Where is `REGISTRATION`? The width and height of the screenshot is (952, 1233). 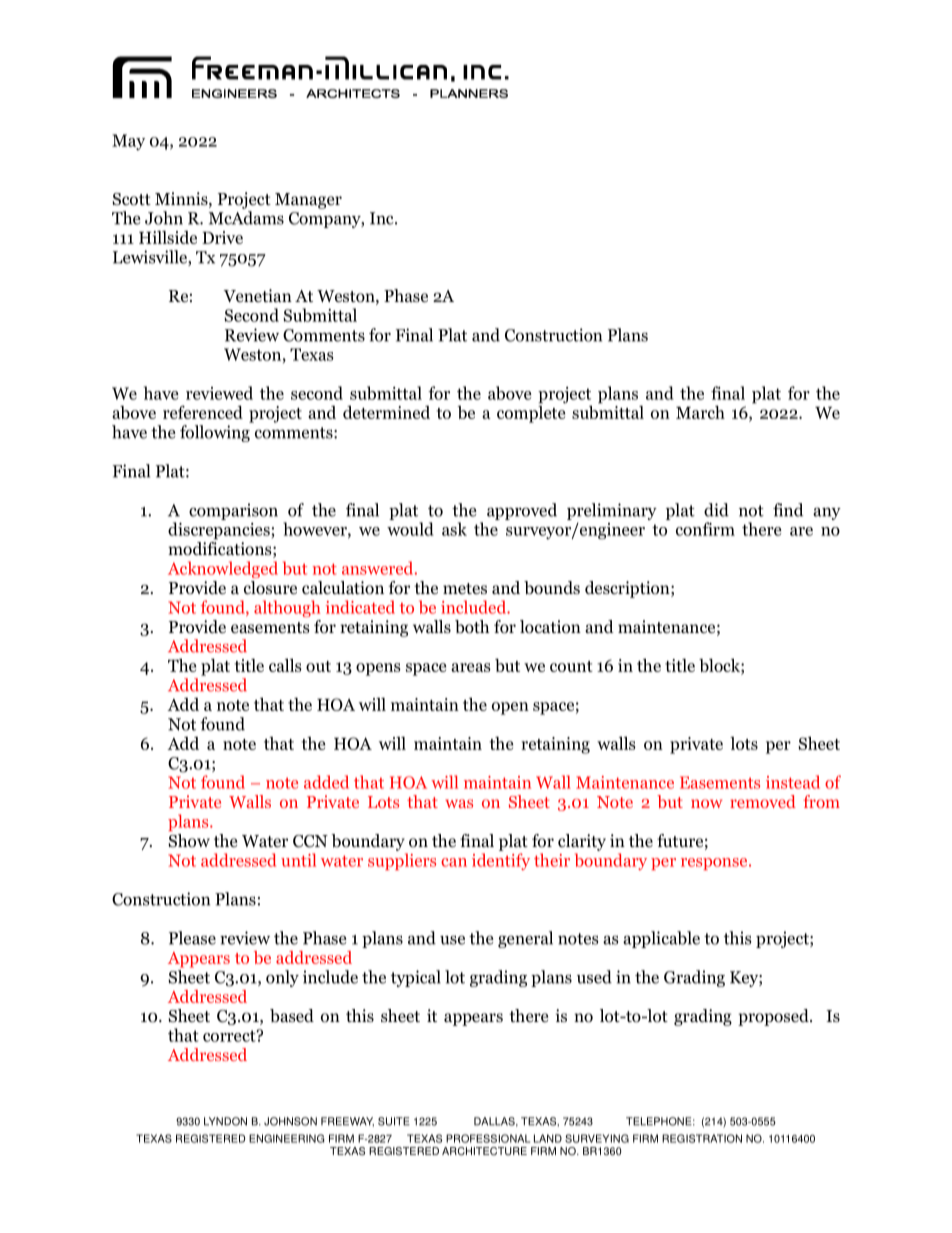
REGISTRATION is located at coordinates (702, 1138).
